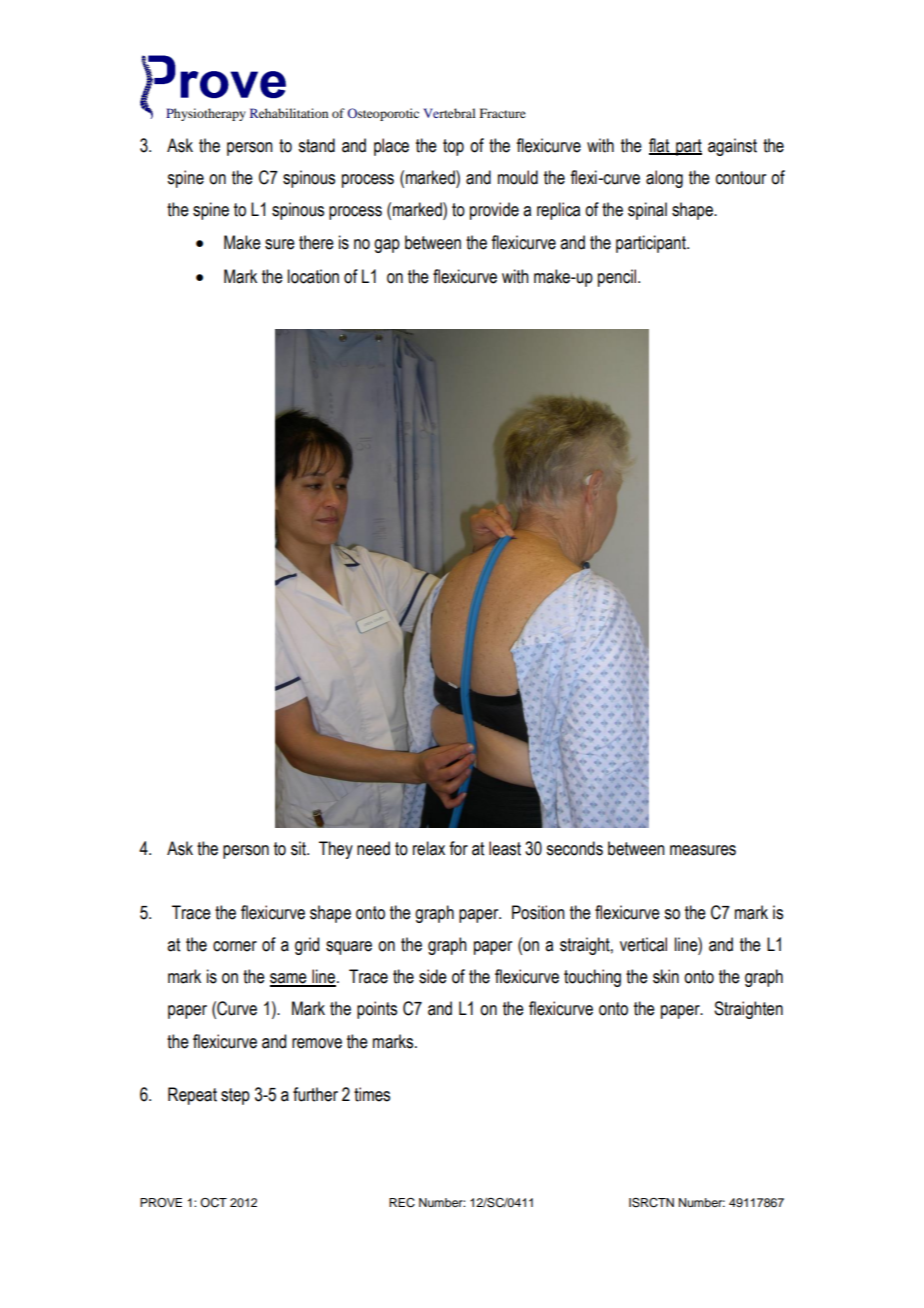 The height and width of the screenshot is (1308, 924). I want to click on seconds, so click(574, 848).
